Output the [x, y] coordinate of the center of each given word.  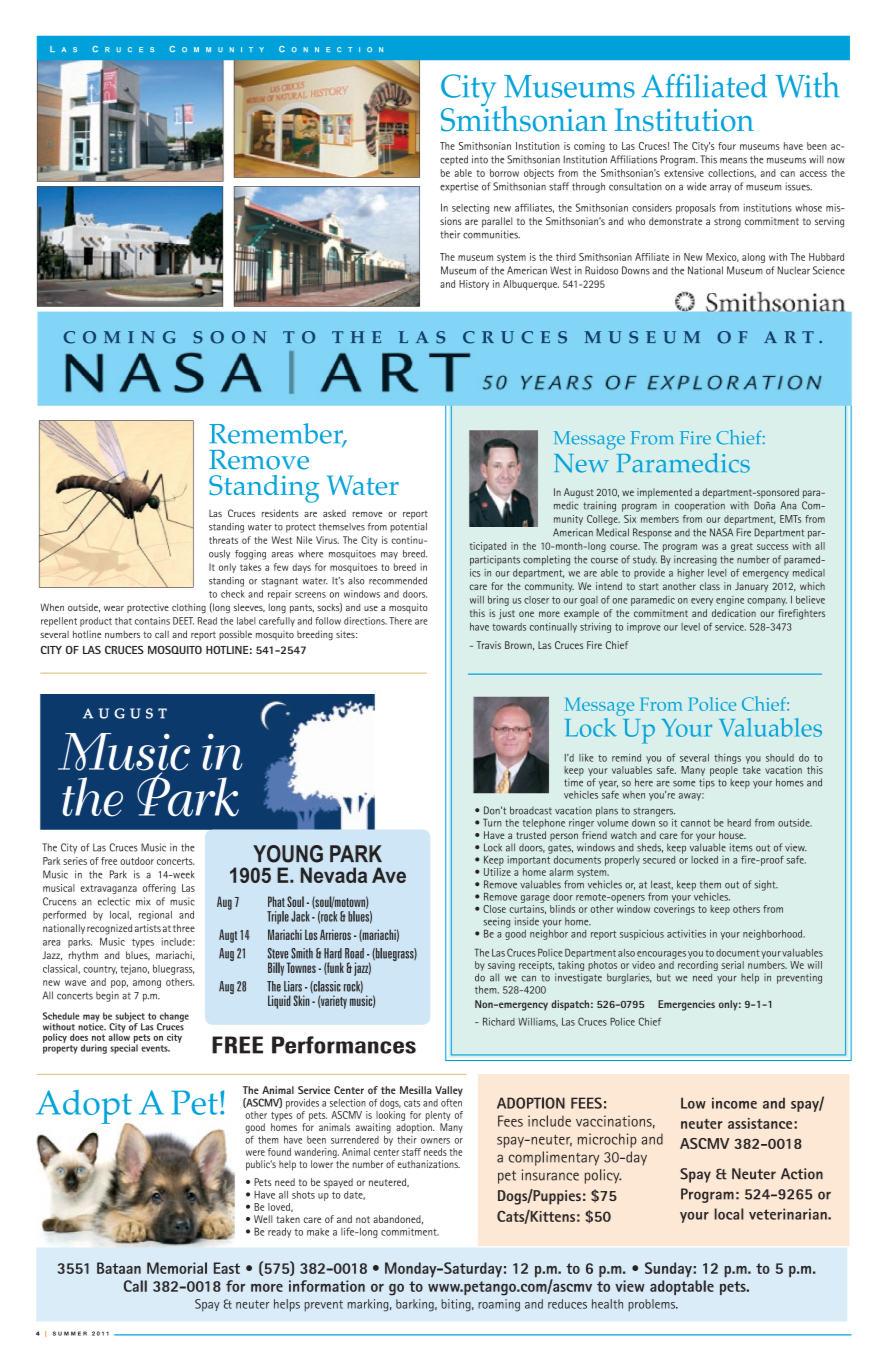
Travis [488, 645]
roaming [499, 1305]
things [727, 759]
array [720, 189]
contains [152, 621]
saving [501, 967]
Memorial [177, 1268]
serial [733, 965]
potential [408, 528]
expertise [459, 187]
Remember [277, 434]
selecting [470, 209]
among [147, 984]
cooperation [700, 506]
